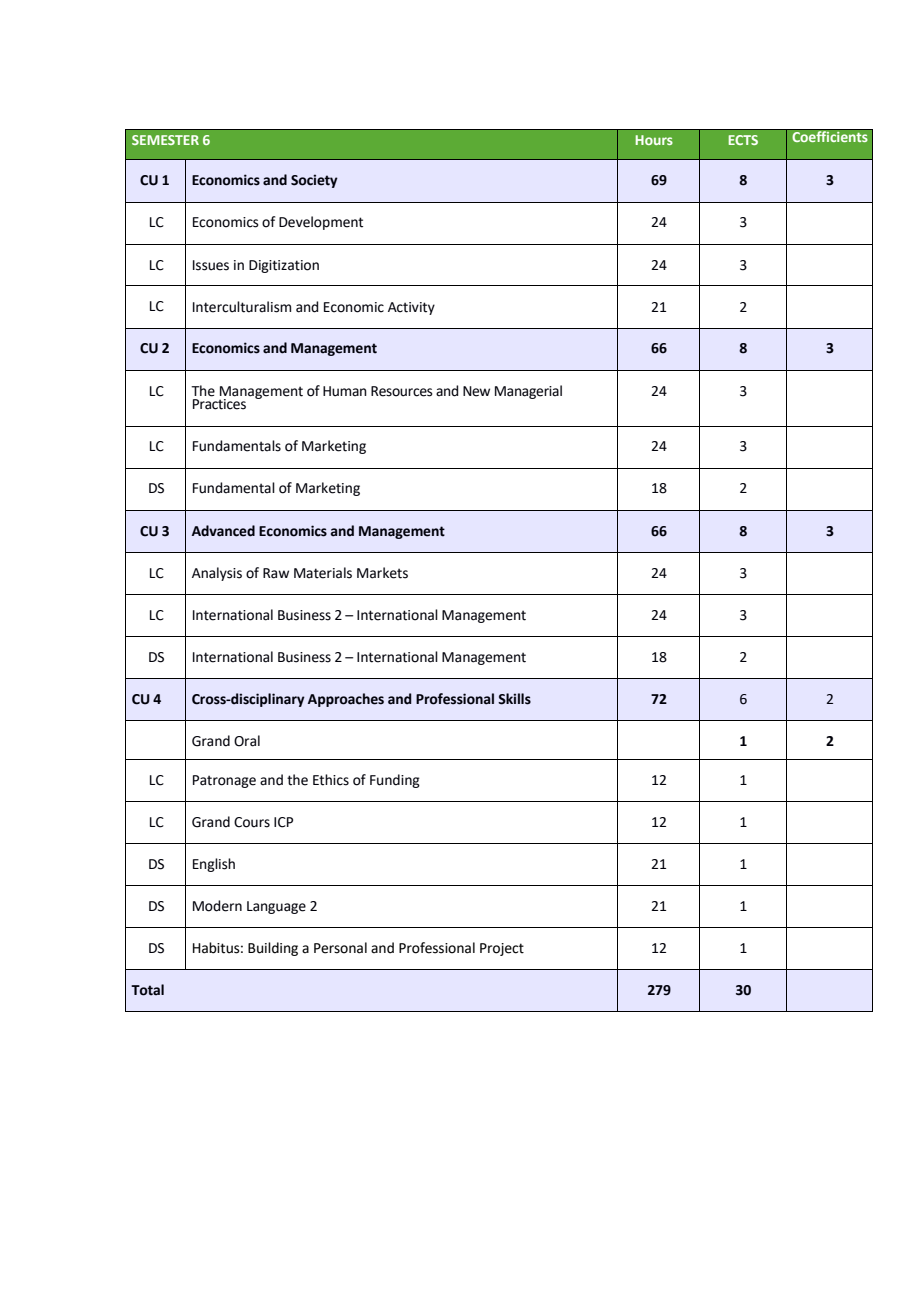 The height and width of the image is (1308, 924). Describe the element at coordinates (654, 140) in the image. I see `Hours` at that location.
